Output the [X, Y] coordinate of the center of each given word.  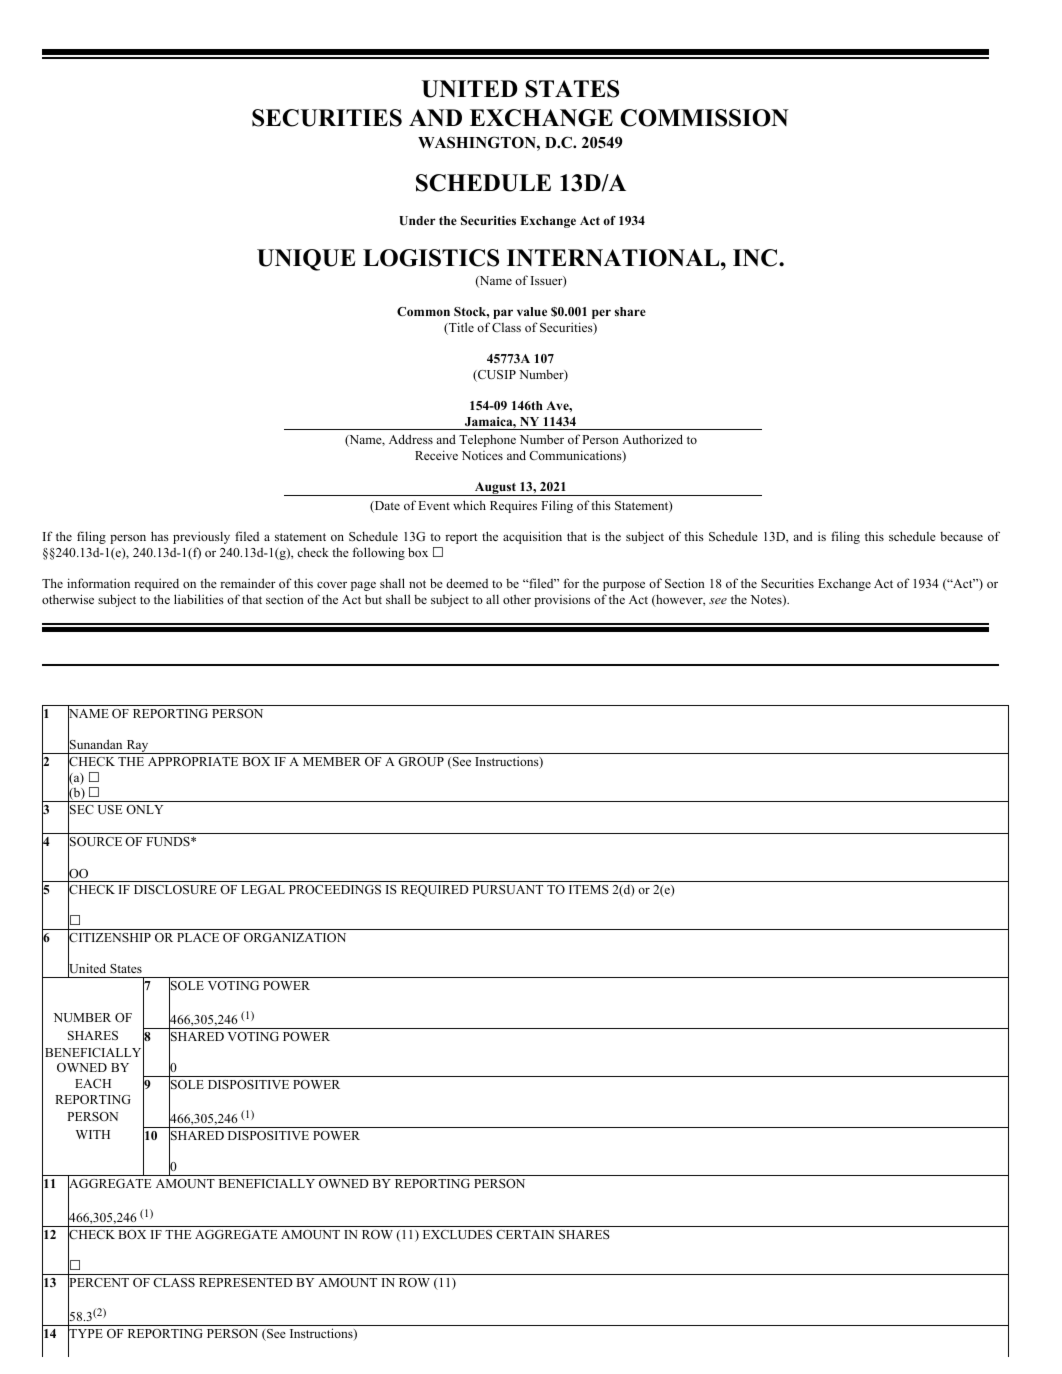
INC [756, 258]
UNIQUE [306, 260]
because [961, 536]
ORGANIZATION [295, 938]
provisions [562, 601]
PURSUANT [508, 890]
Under [417, 221]
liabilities [199, 599]
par [503, 314]
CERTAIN [525, 1234]
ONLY [144, 809]
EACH [93, 1084]
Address [411, 439]
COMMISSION [704, 118]
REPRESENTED [246, 1282]
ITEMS [589, 889]
